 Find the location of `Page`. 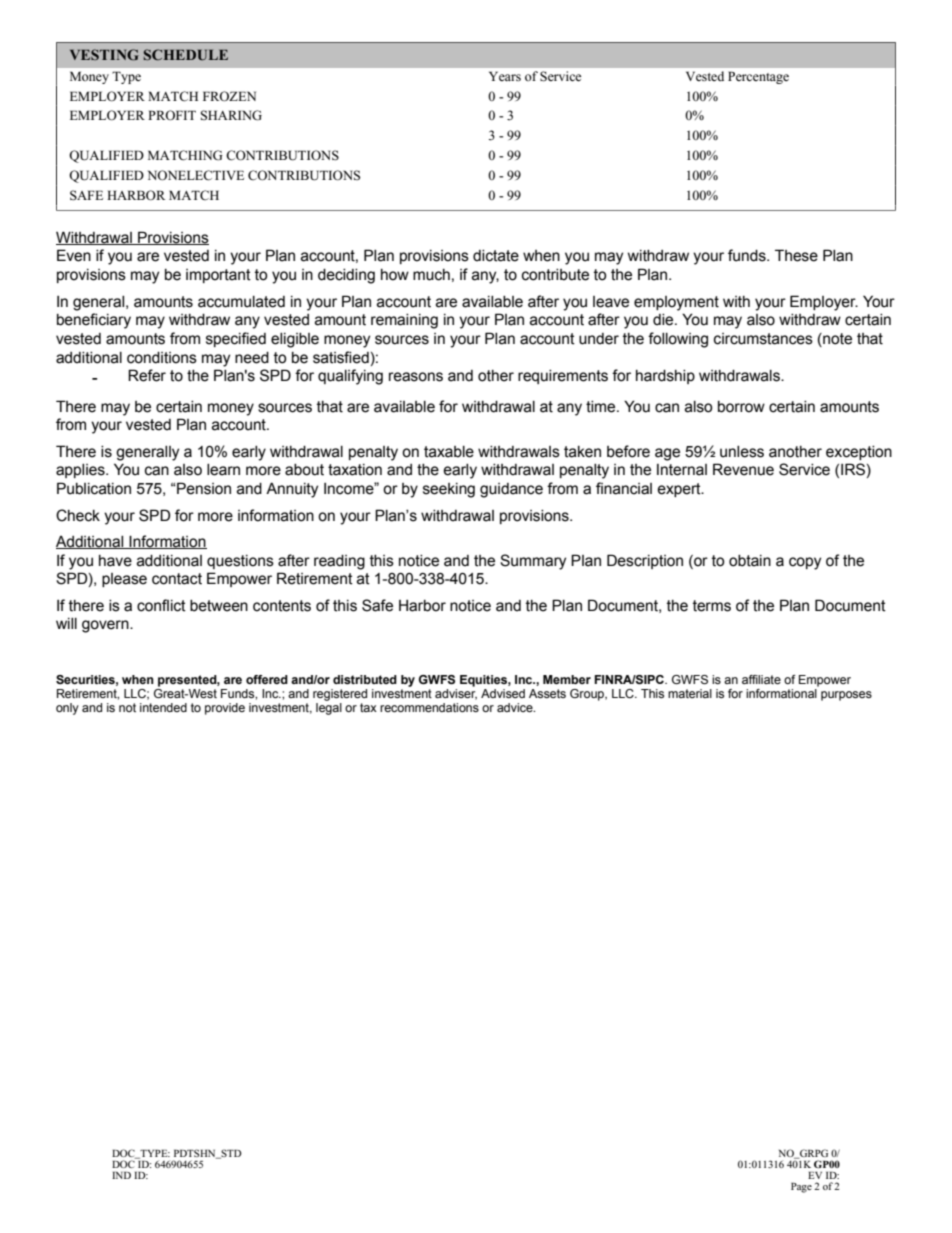

Page is located at coordinates (801, 1188).
